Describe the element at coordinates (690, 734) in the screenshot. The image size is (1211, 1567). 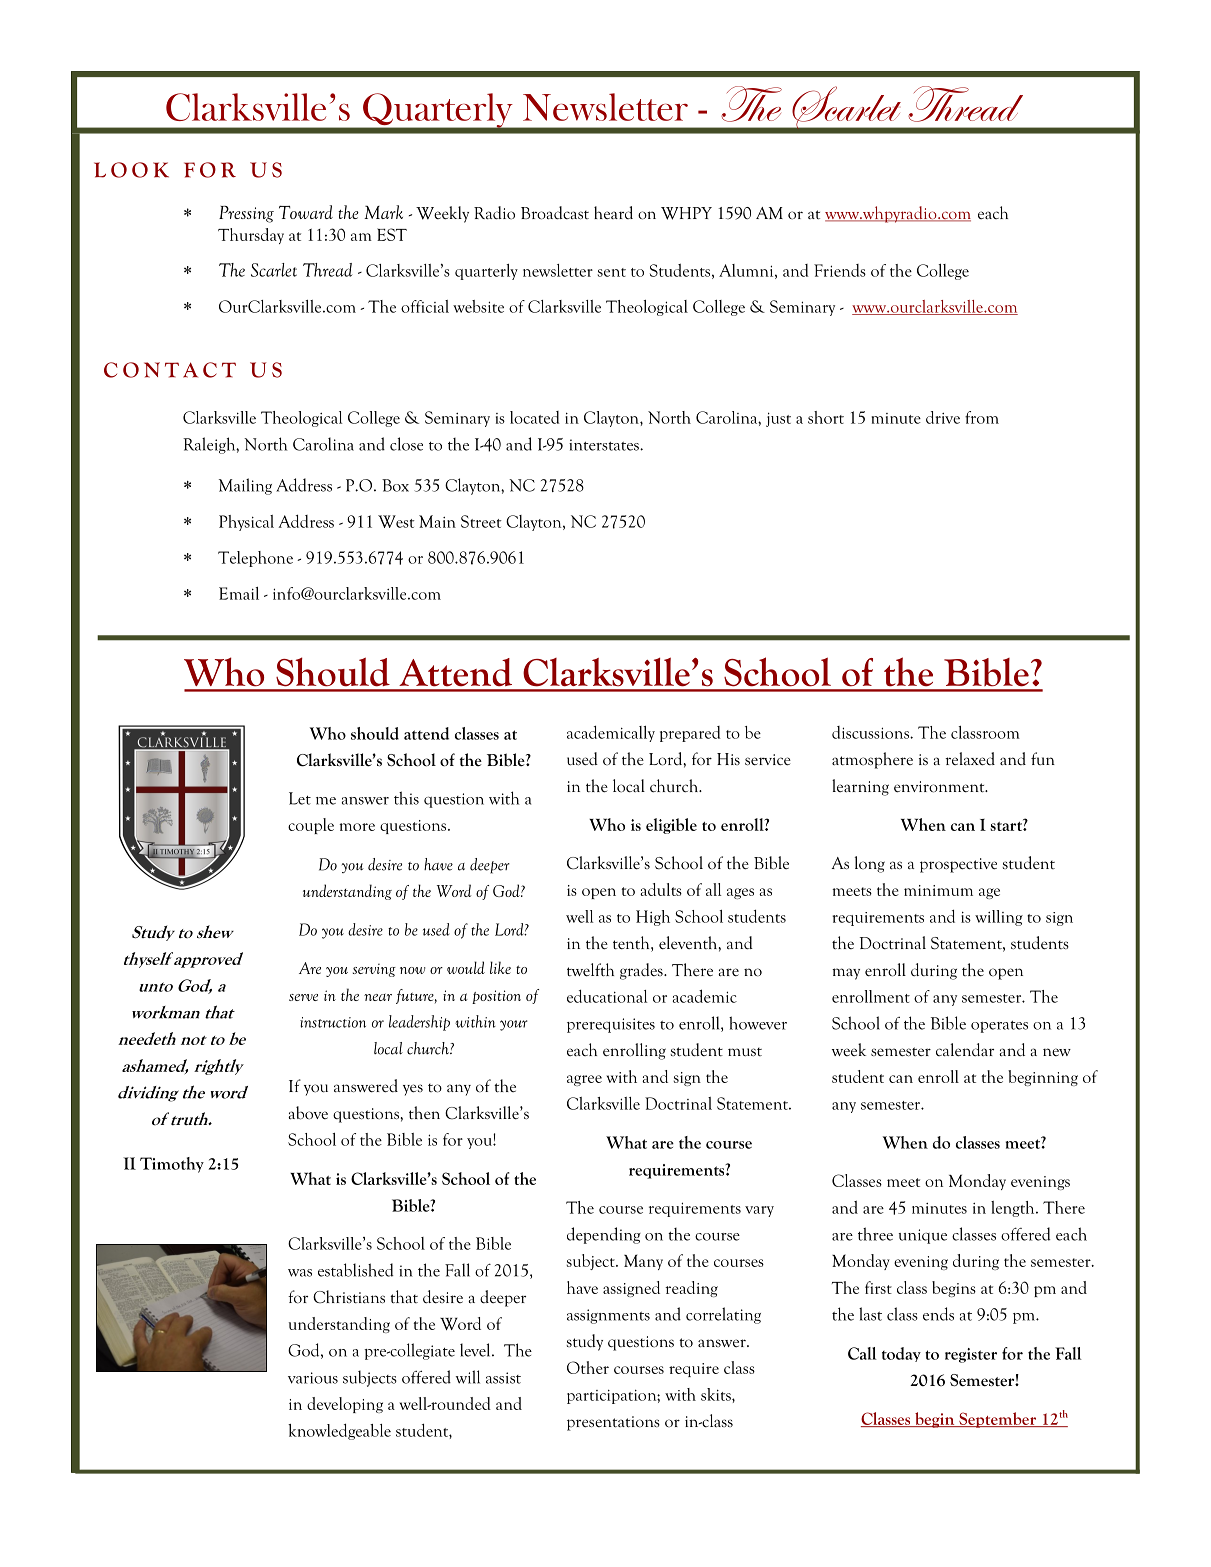
I see `prepared` at that location.
